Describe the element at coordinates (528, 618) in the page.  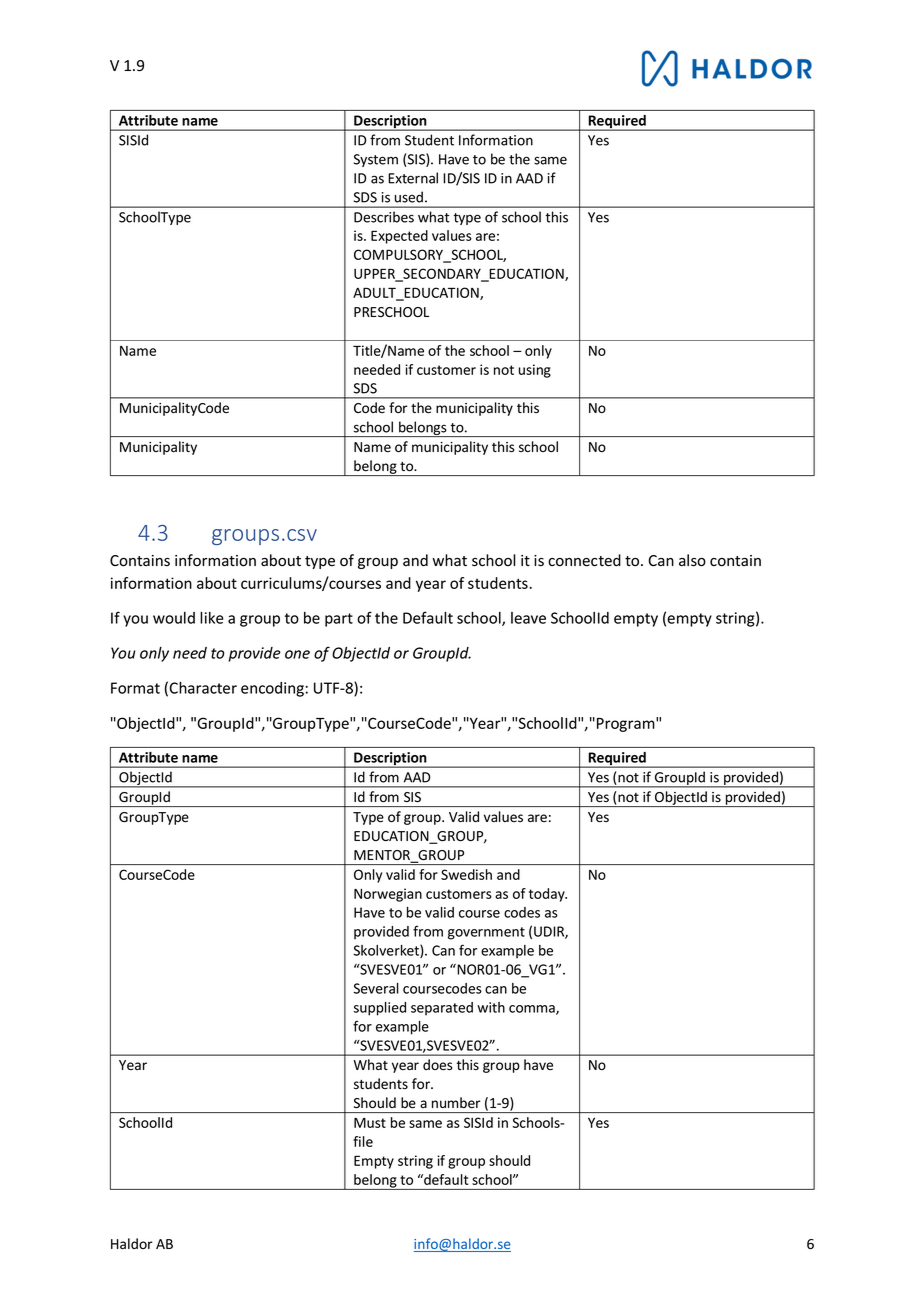
I see `leave` at that location.
